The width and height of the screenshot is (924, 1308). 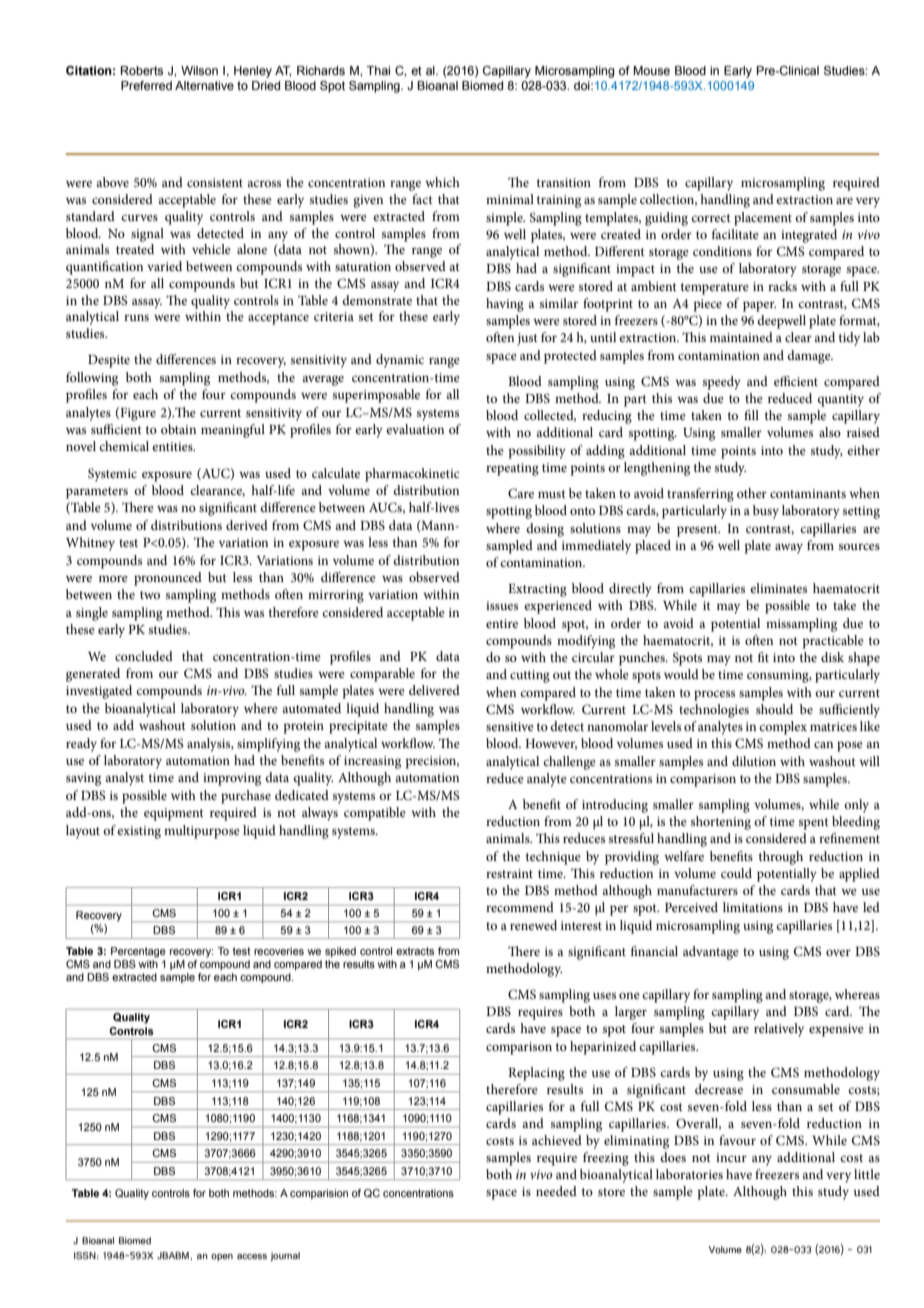 What do you see at coordinates (434, 690) in the screenshot?
I see `delivered` at bounding box center [434, 690].
